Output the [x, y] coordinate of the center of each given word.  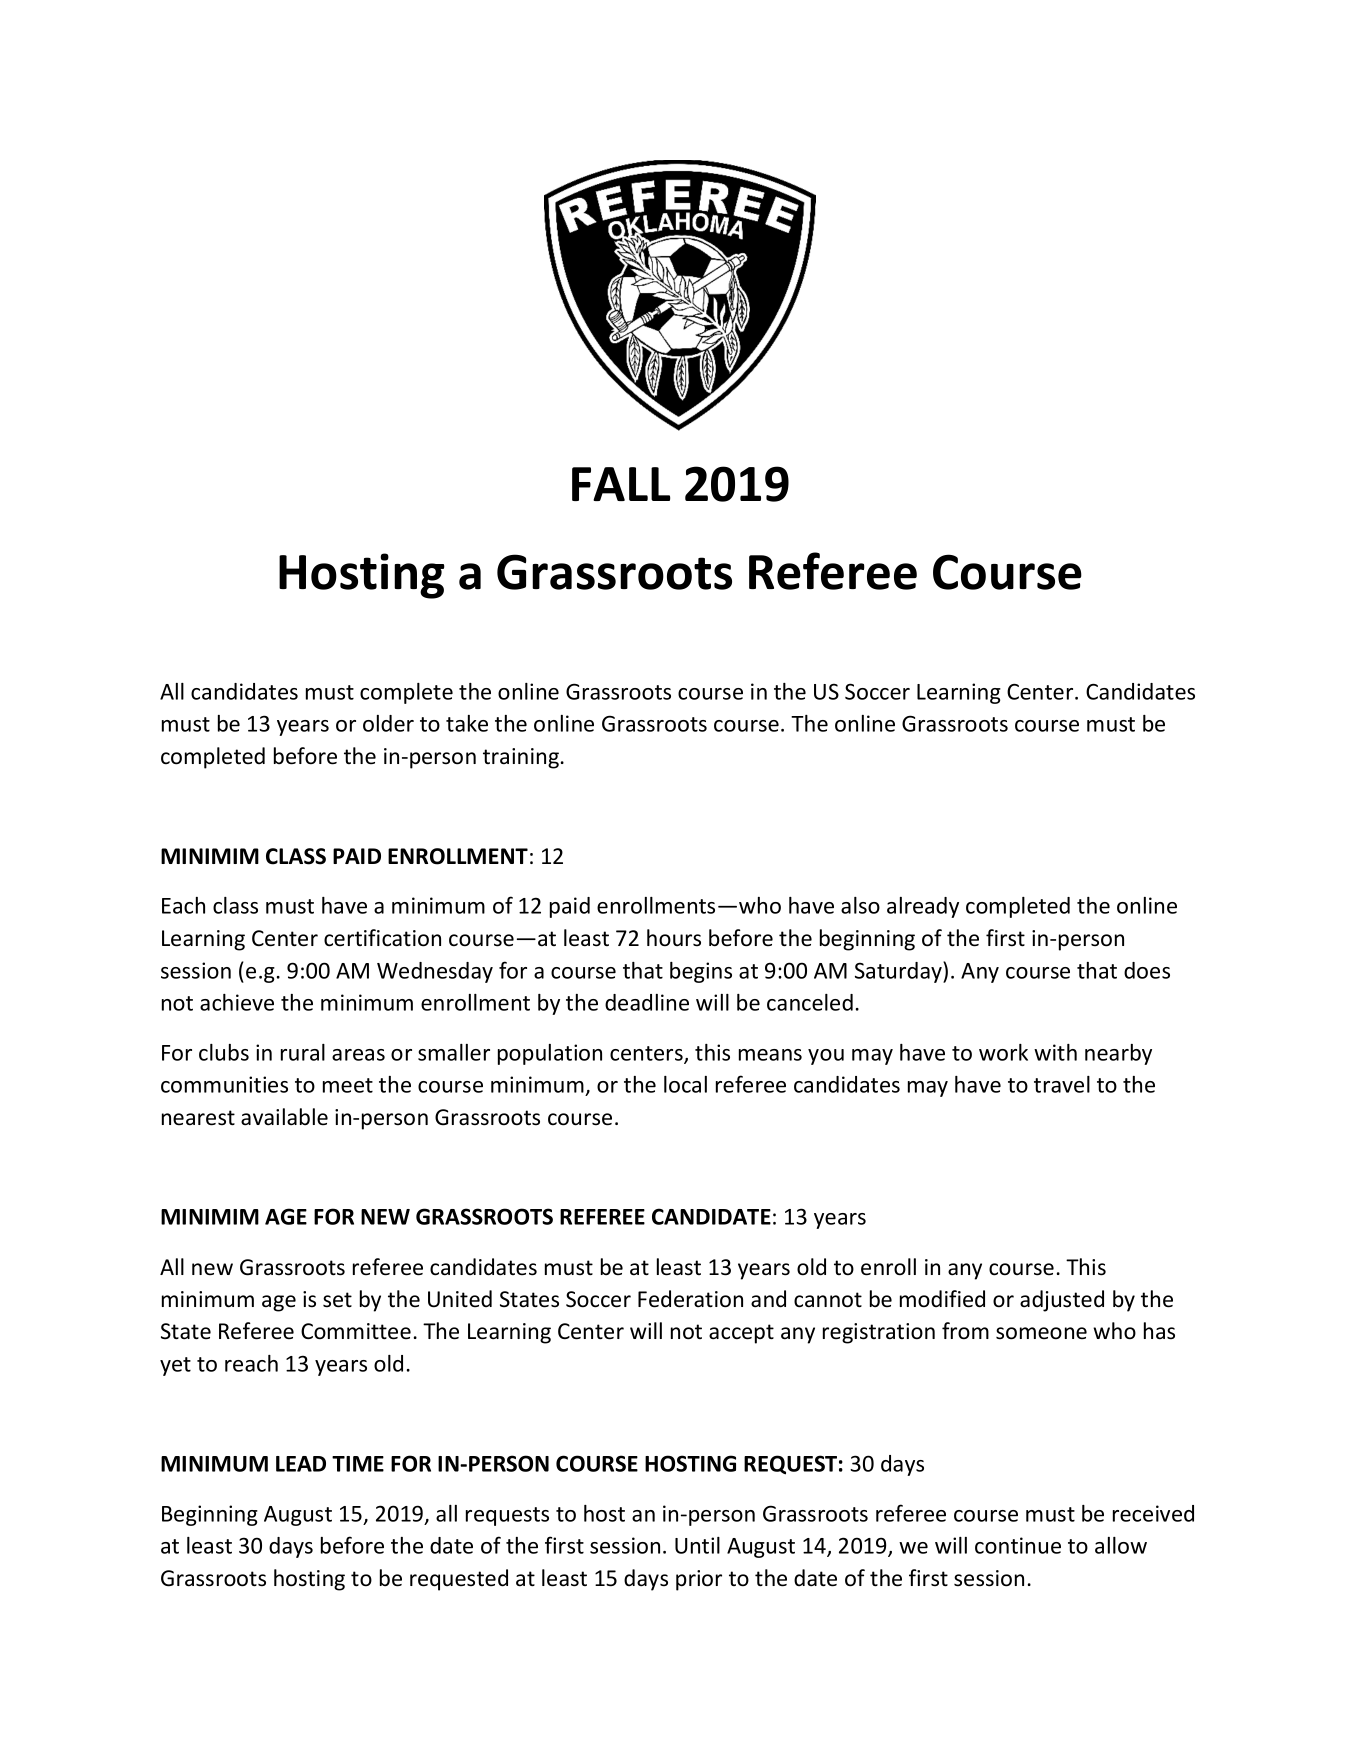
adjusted [1062, 1301]
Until [697, 1545]
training [521, 758]
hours [674, 938]
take [467, 723]
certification [382, 938]
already [923, 907]
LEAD [301, 1464]
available [284, 1117]
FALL [621, 484]
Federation [690, 1299]
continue [1018, 1545]
